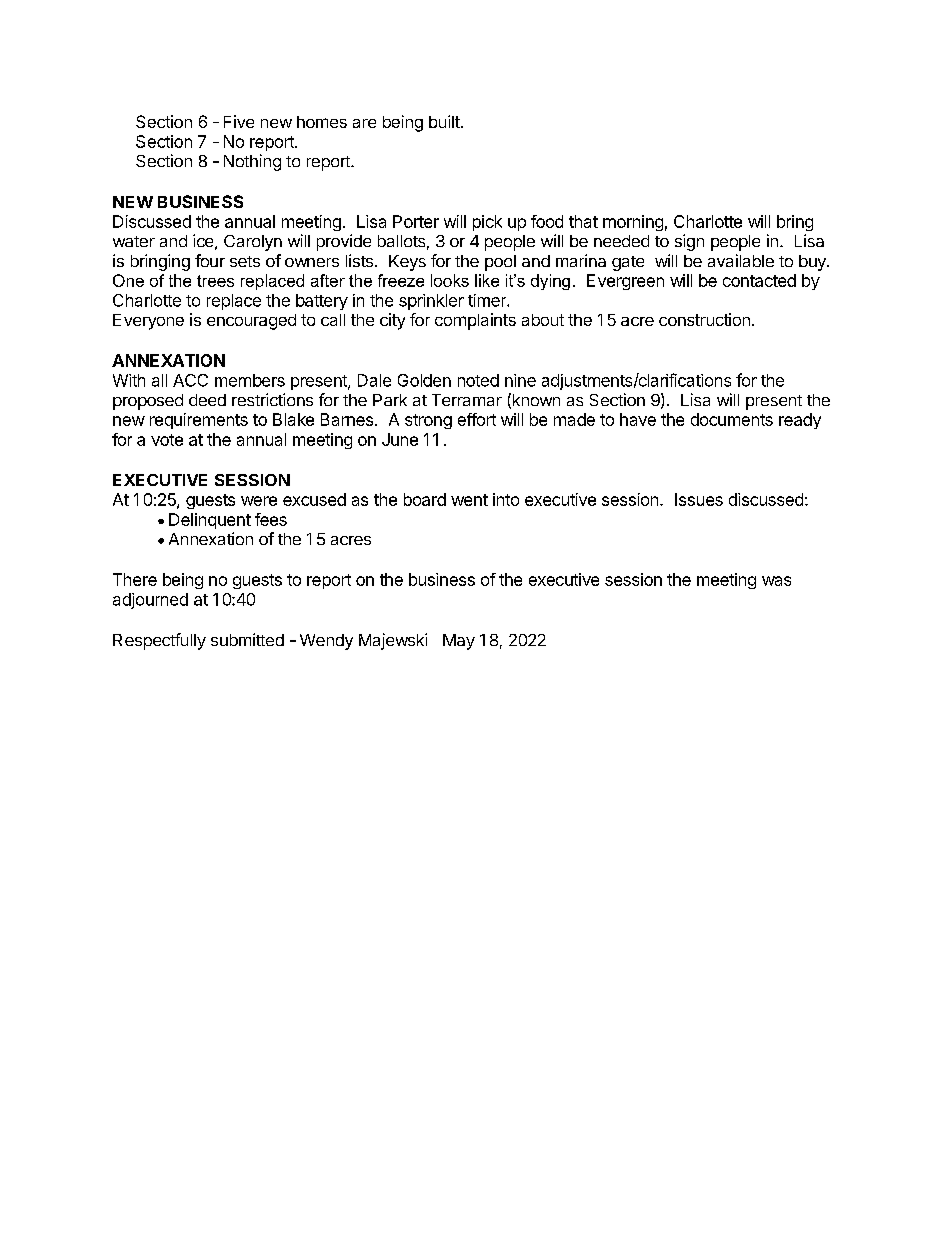  Describe the element at coordinates (732, 419) in the screenshot. I see `documents` at that location.
